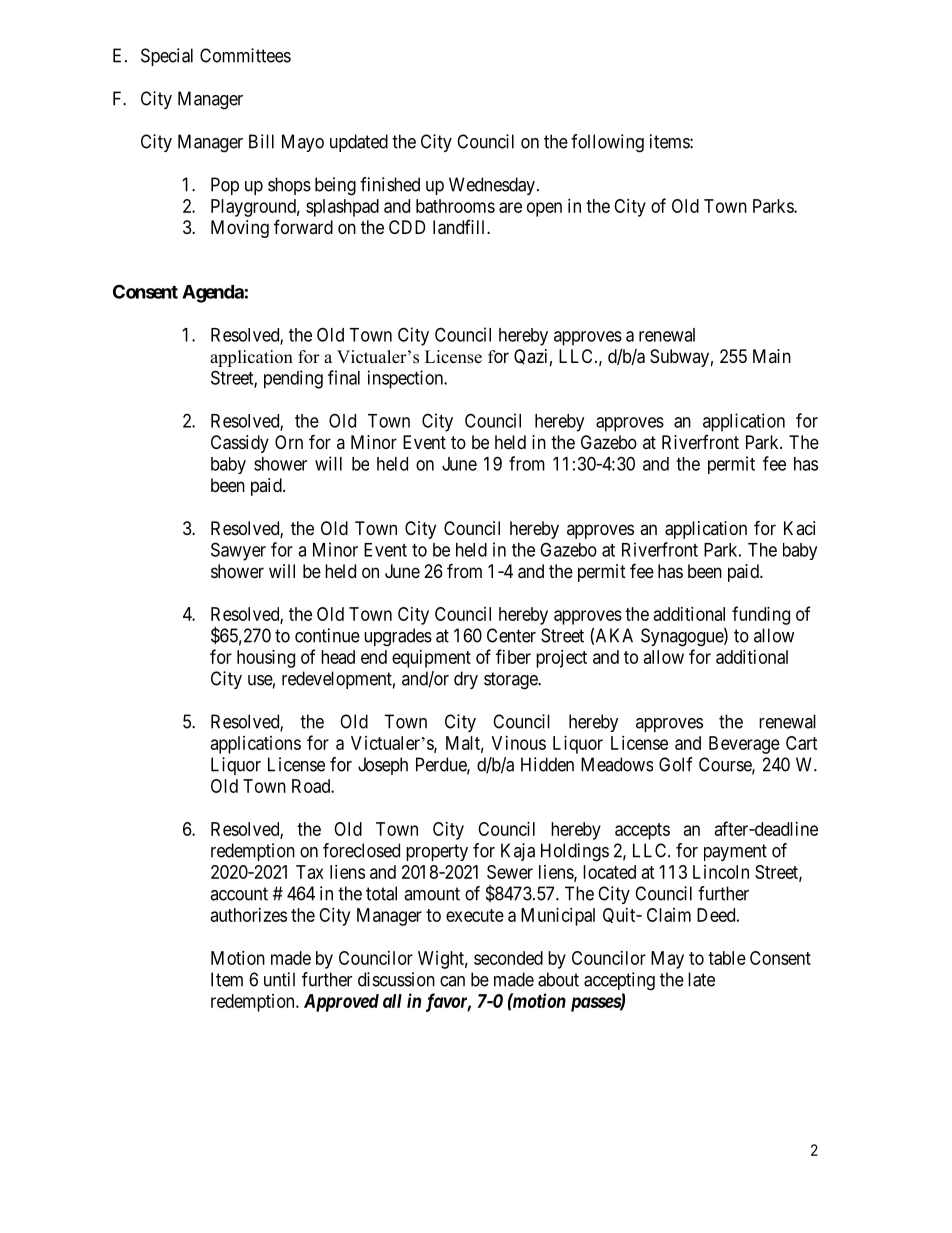 The width and height of the document is (952, 1233). Describe the element at coordinates (492, 186) in the document. I see `Wednesday` at that location.
